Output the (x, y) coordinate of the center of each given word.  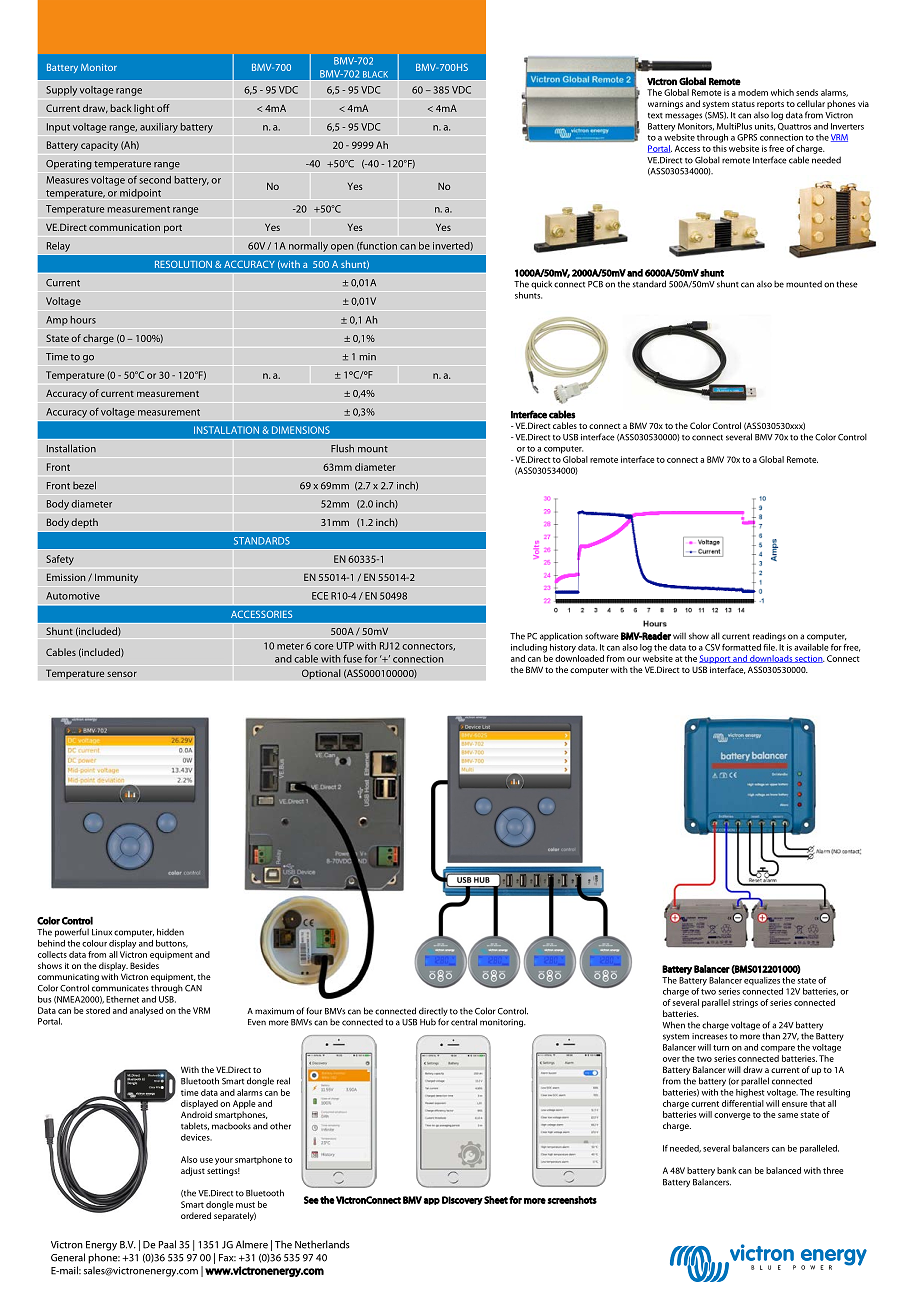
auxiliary (159, 128)
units (765, 127)
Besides (144, 965)
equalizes (762, 981)
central (464, 1022)
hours (83, 320)
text (655, 116)
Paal (167, 1244)
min (367, 356)
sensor (122, 674)
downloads (771, 659)
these (847, 284)
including (529, 648)
